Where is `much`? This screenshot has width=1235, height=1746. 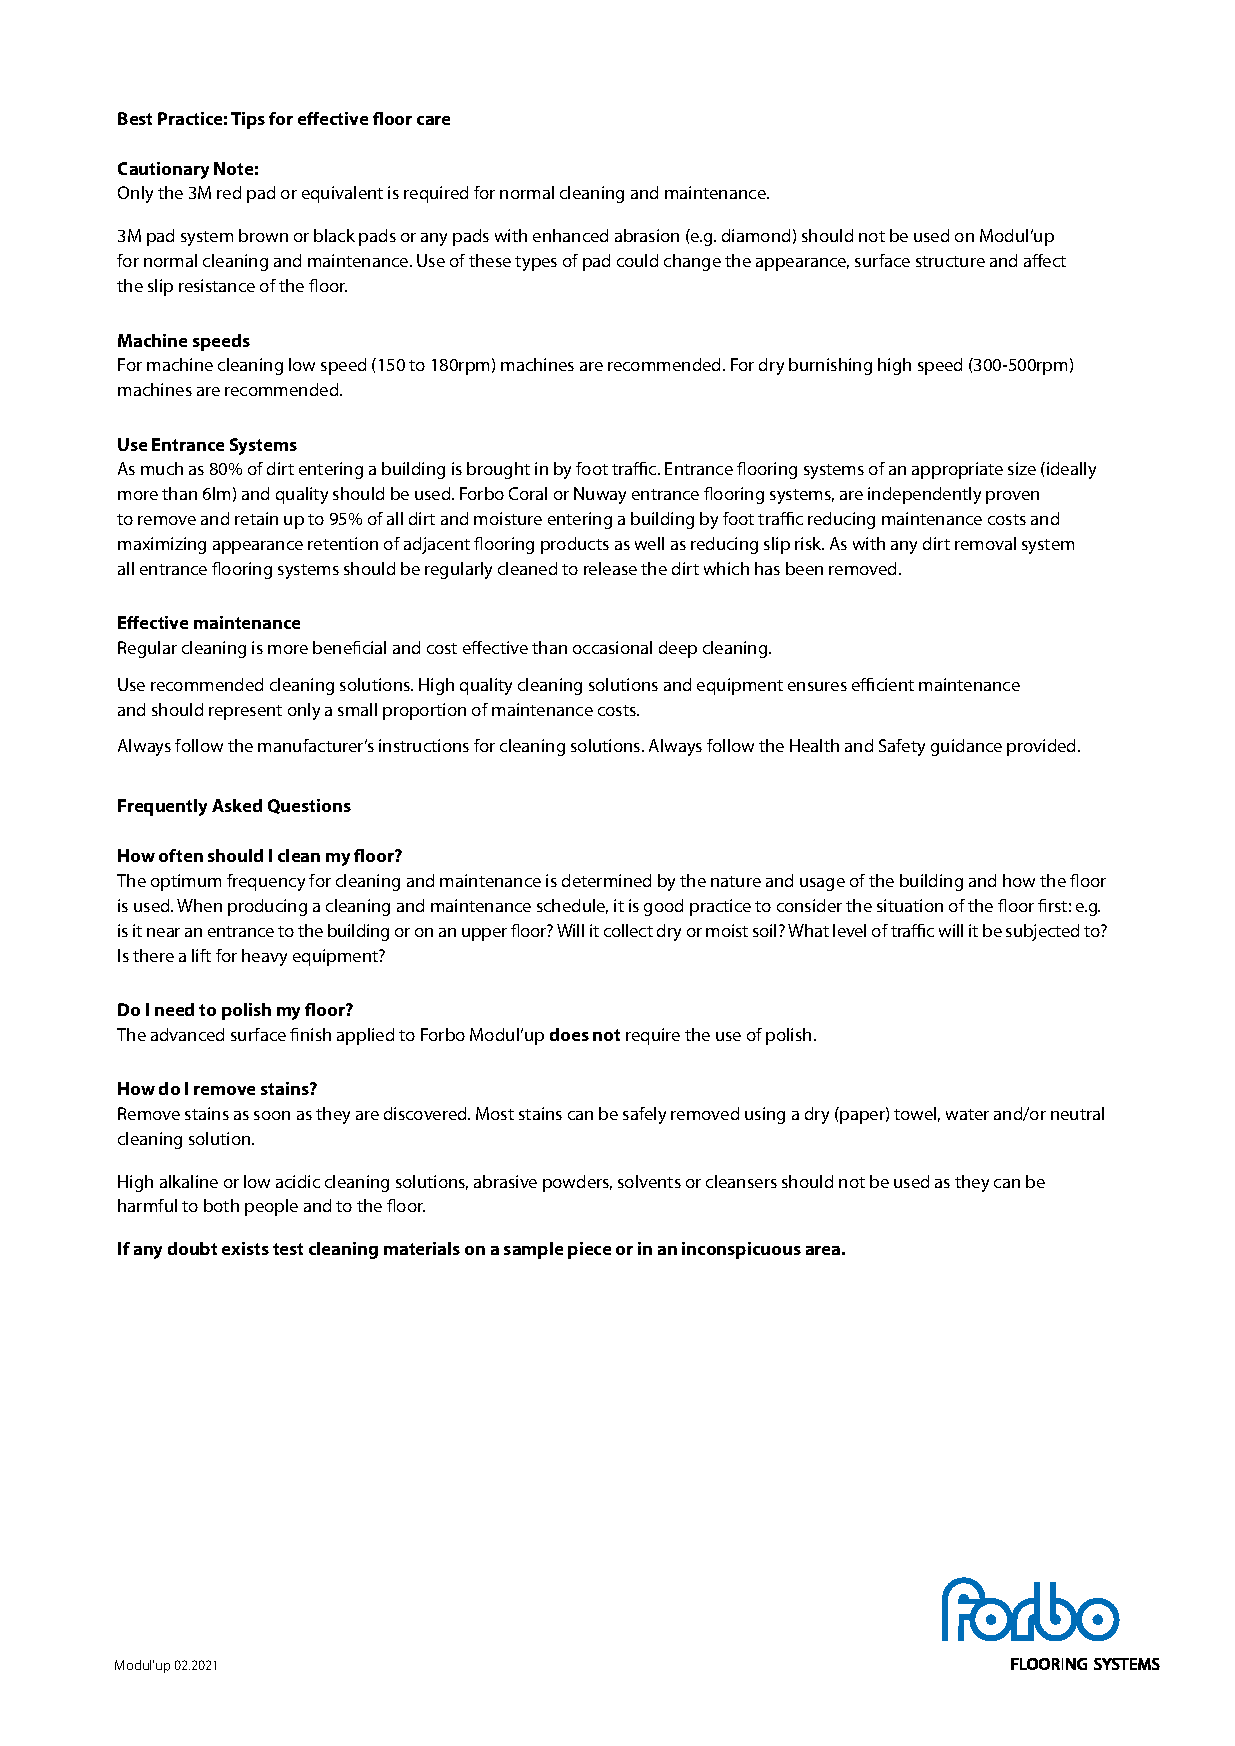
much is located at coordinates (162, 468).
